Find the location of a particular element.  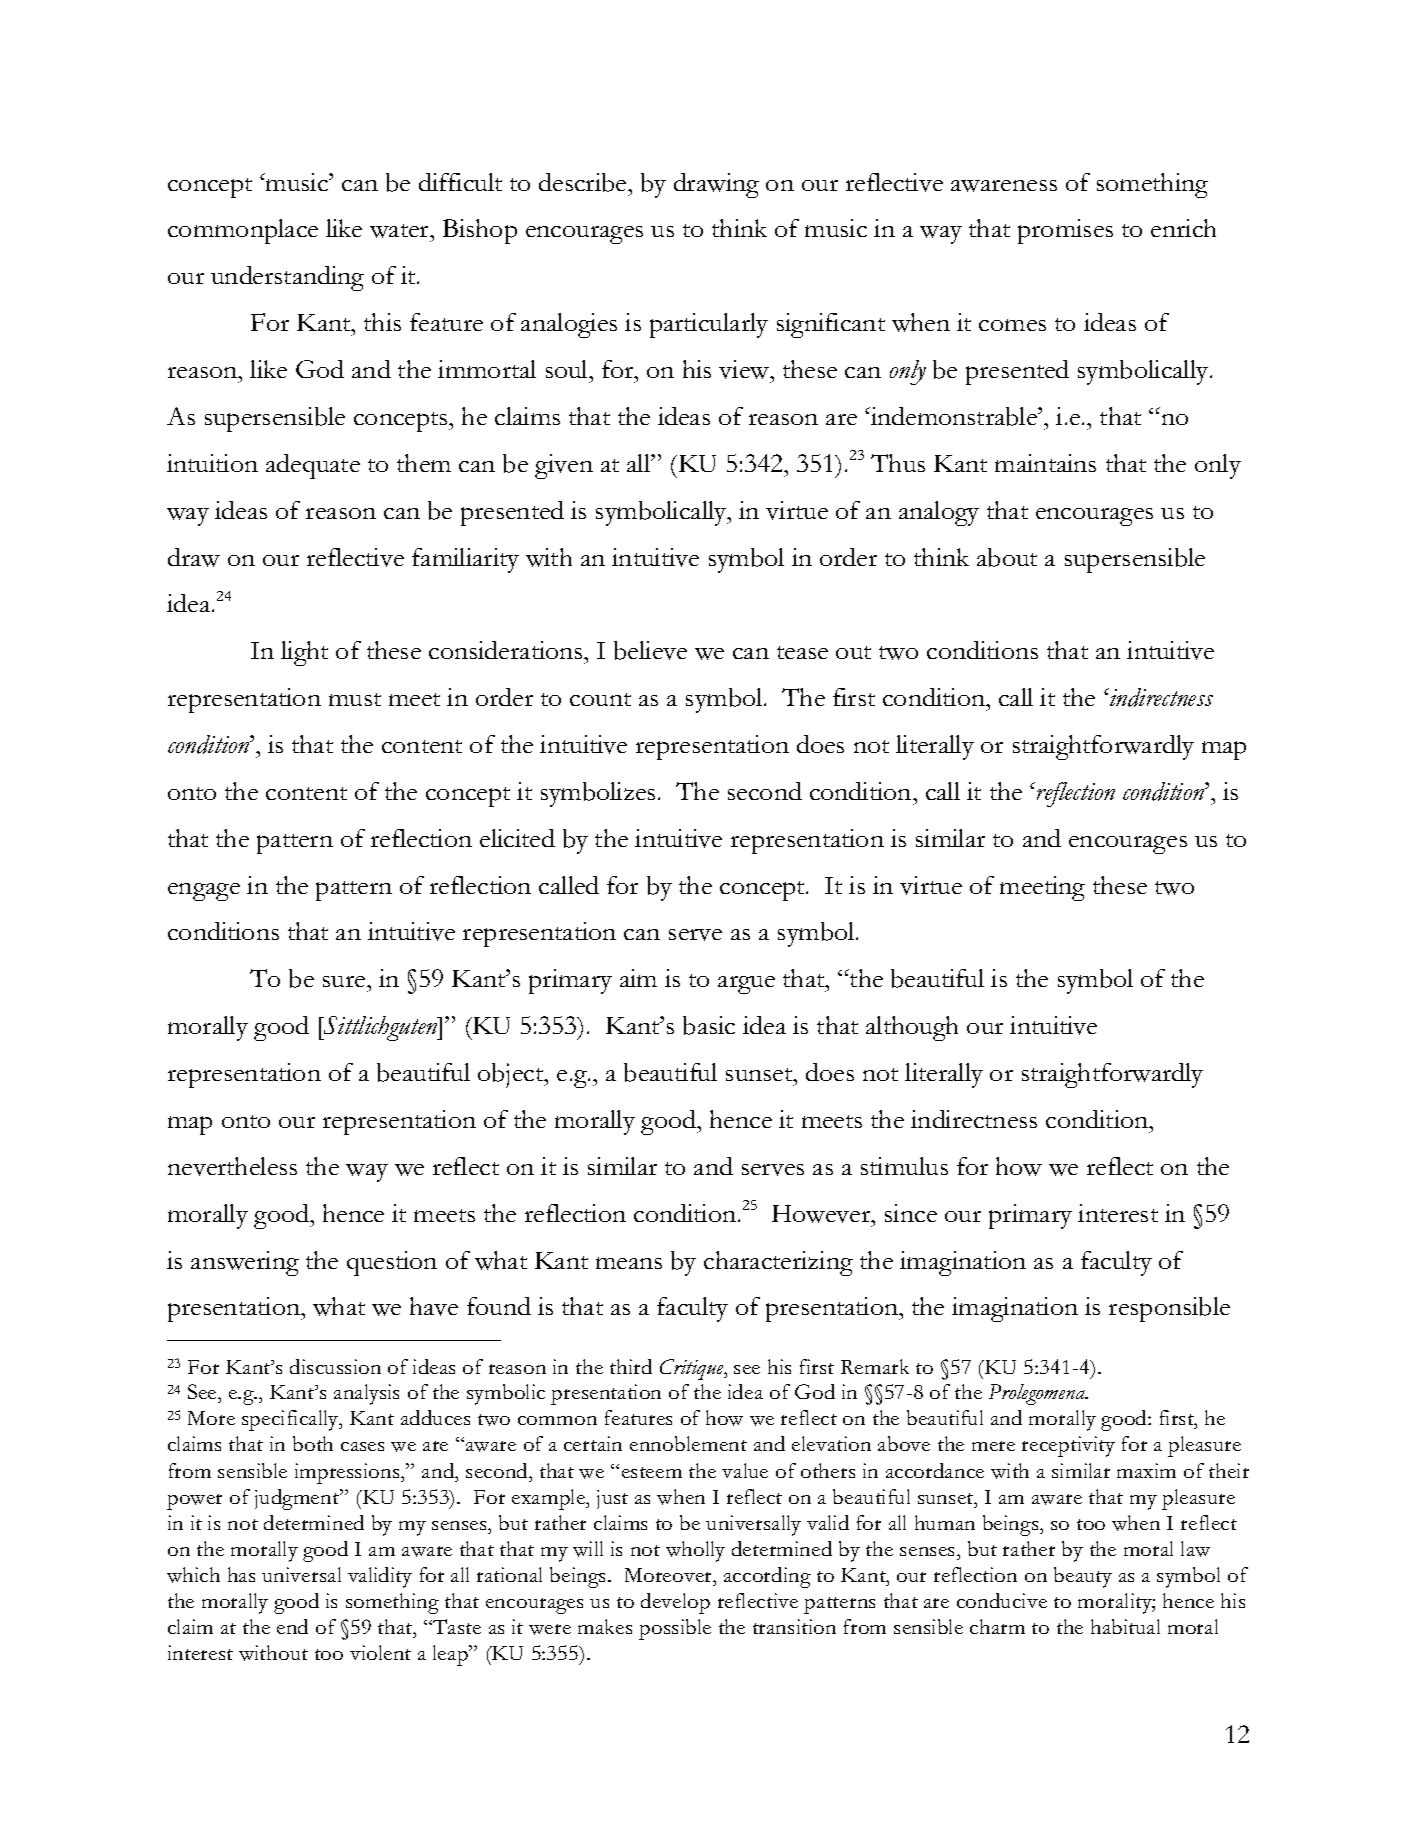

about is located at coordinates (1007, 557).
